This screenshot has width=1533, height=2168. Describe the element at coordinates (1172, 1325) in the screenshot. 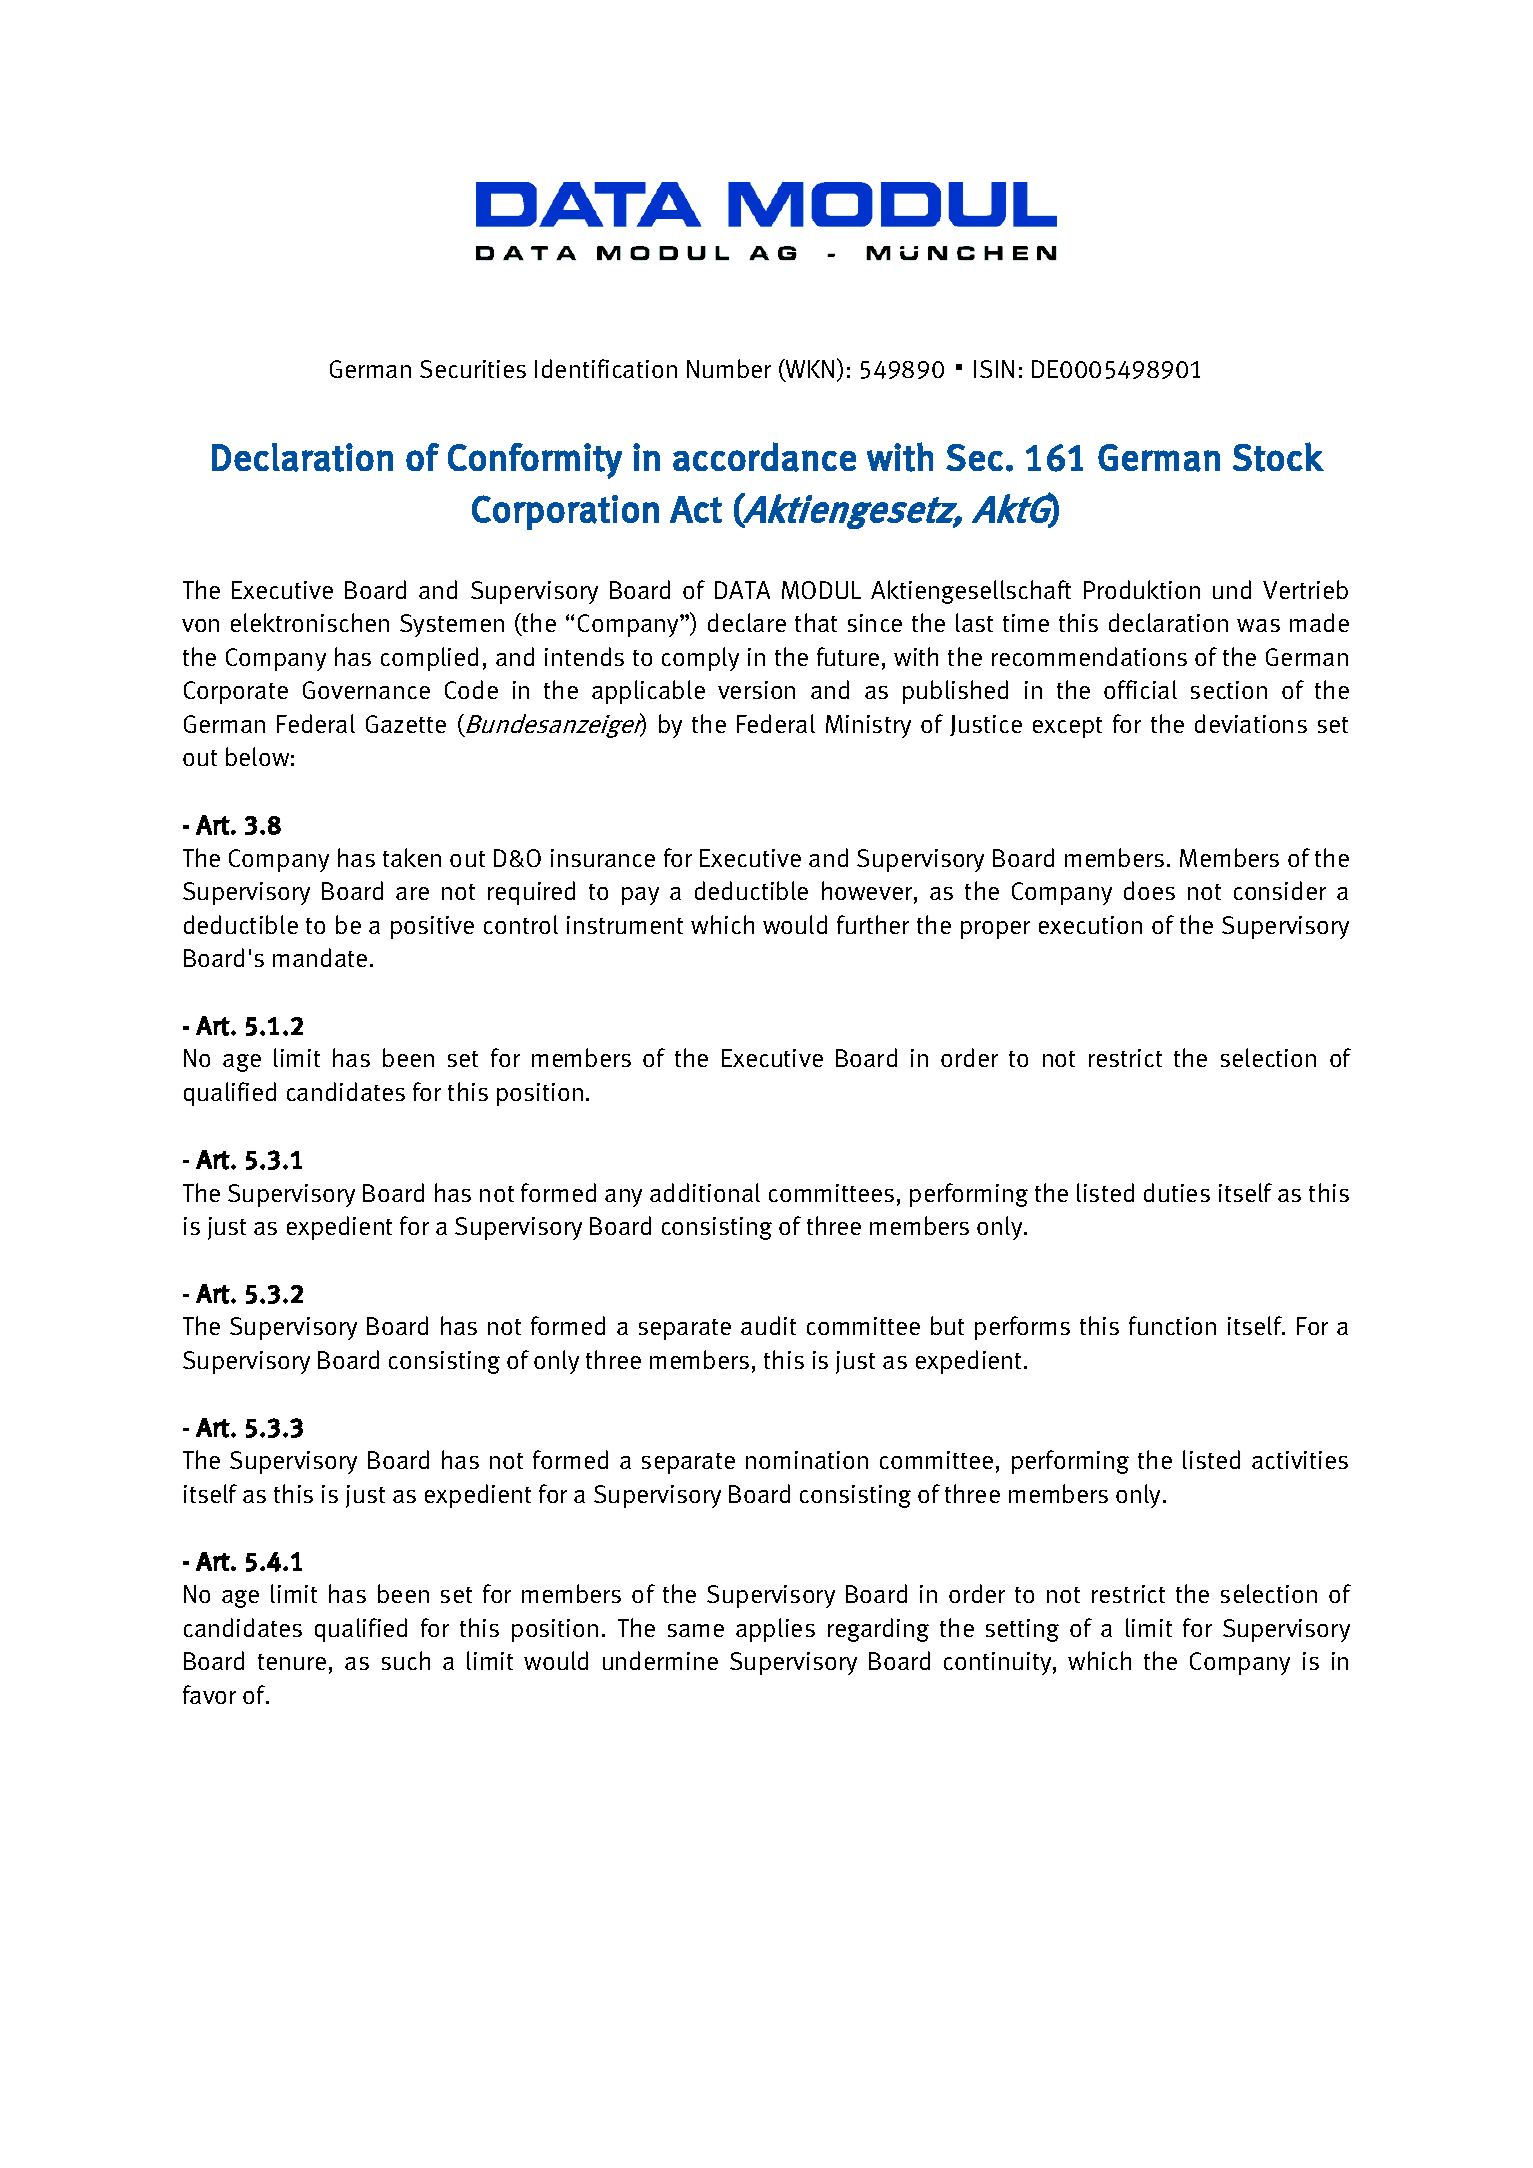

I see `function` at that location.
